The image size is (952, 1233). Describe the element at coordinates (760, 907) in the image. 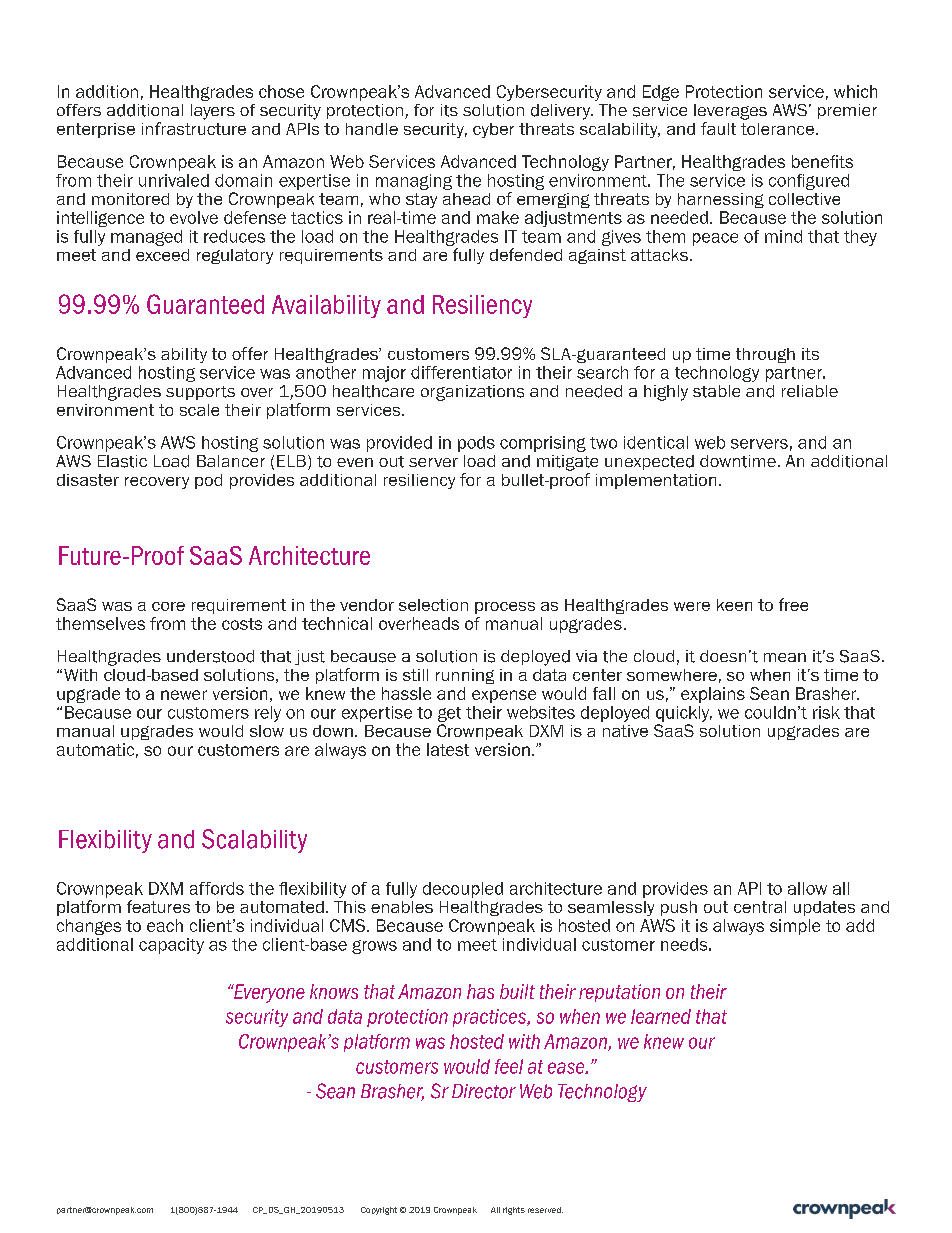

I see `central` at that location.
